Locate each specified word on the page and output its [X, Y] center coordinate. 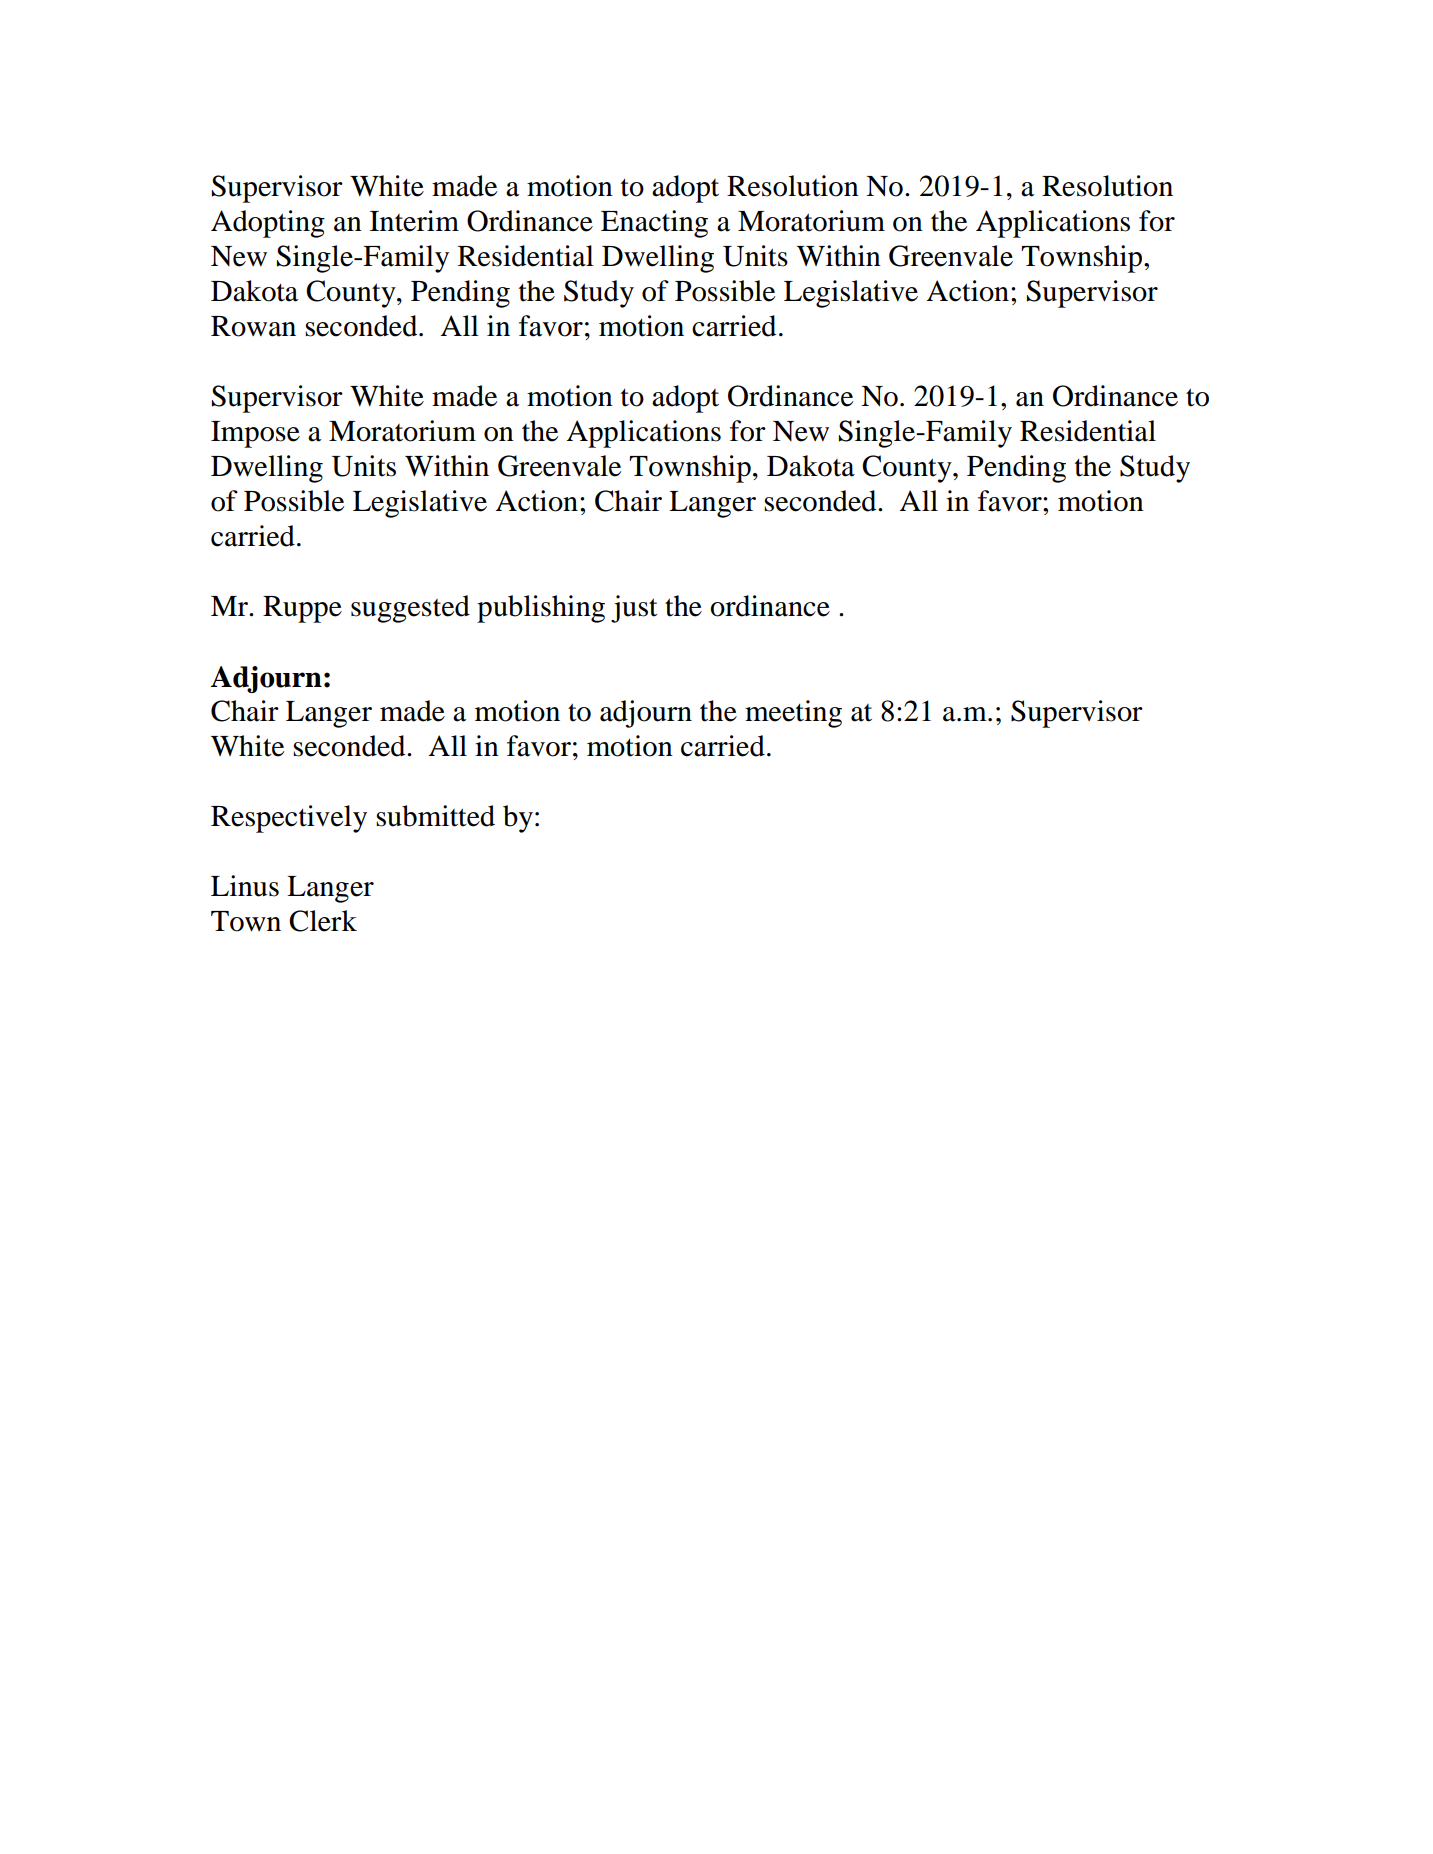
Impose [255, 434]
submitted [435, 816]
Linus [245, 886]
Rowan [253, 326]
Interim [414, 221]
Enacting [654, 224]
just [634, 609]
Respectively [289, 819]
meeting [793, 714]
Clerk [323, 921]
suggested [410, 609]
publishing [541, 609]
